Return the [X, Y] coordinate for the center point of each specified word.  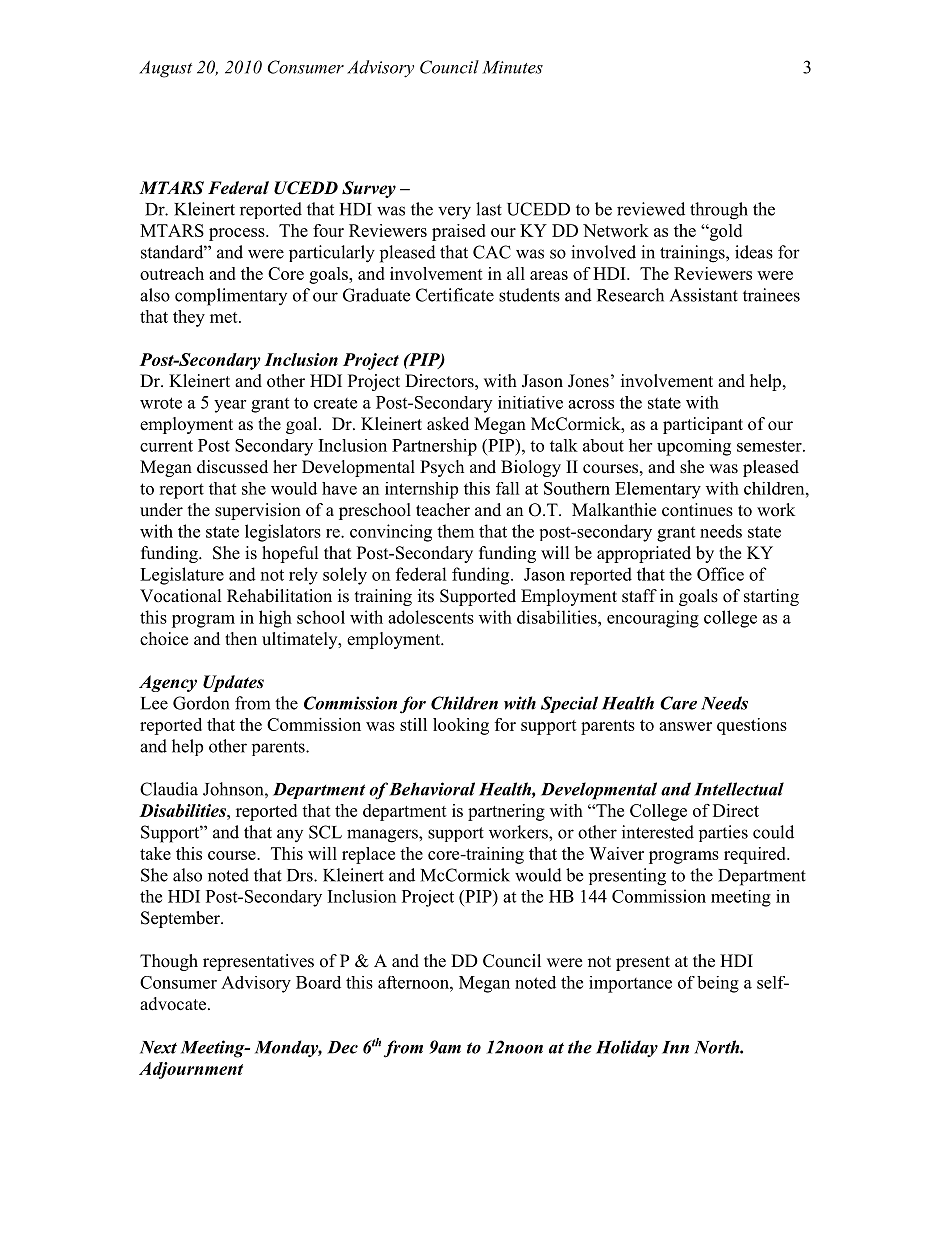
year [230, 406]
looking [461, 726]
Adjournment [191, 1070]
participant [703, 425]
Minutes [512, 67]
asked [448, 424]
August [165, 69]
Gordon [201, 703]
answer [685, 726]
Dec [342, 1047]
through [719, 211]
